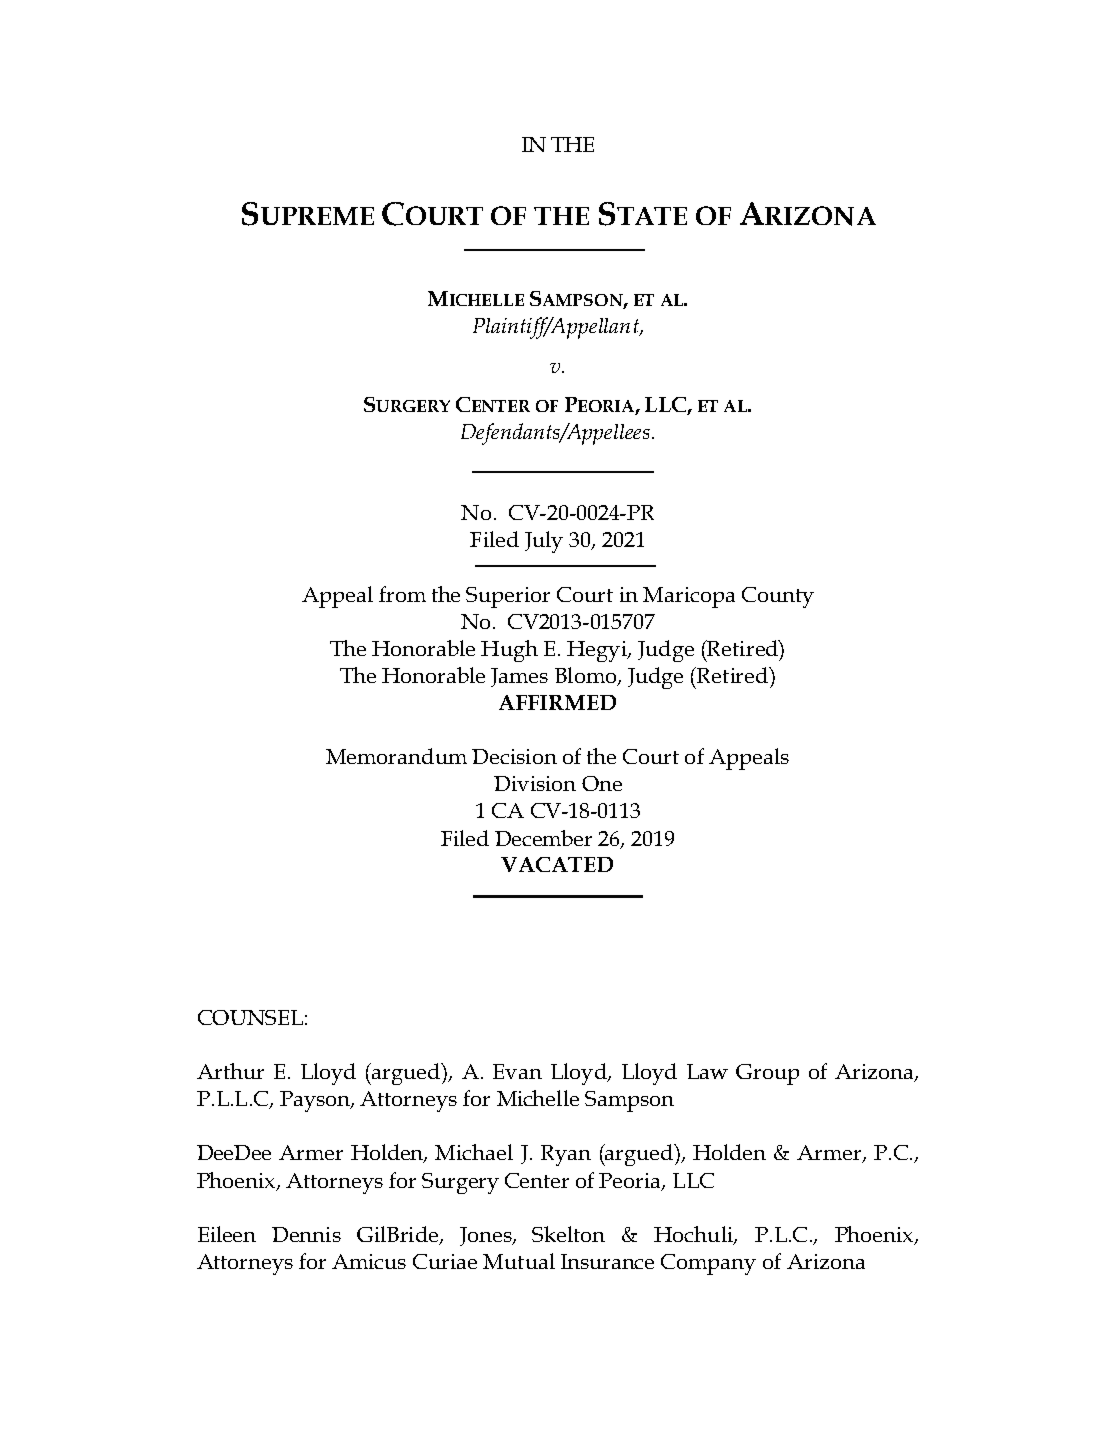 The width and height of the page is (1116, 1444). I want to click on Maricopa, so click(689, 597).
